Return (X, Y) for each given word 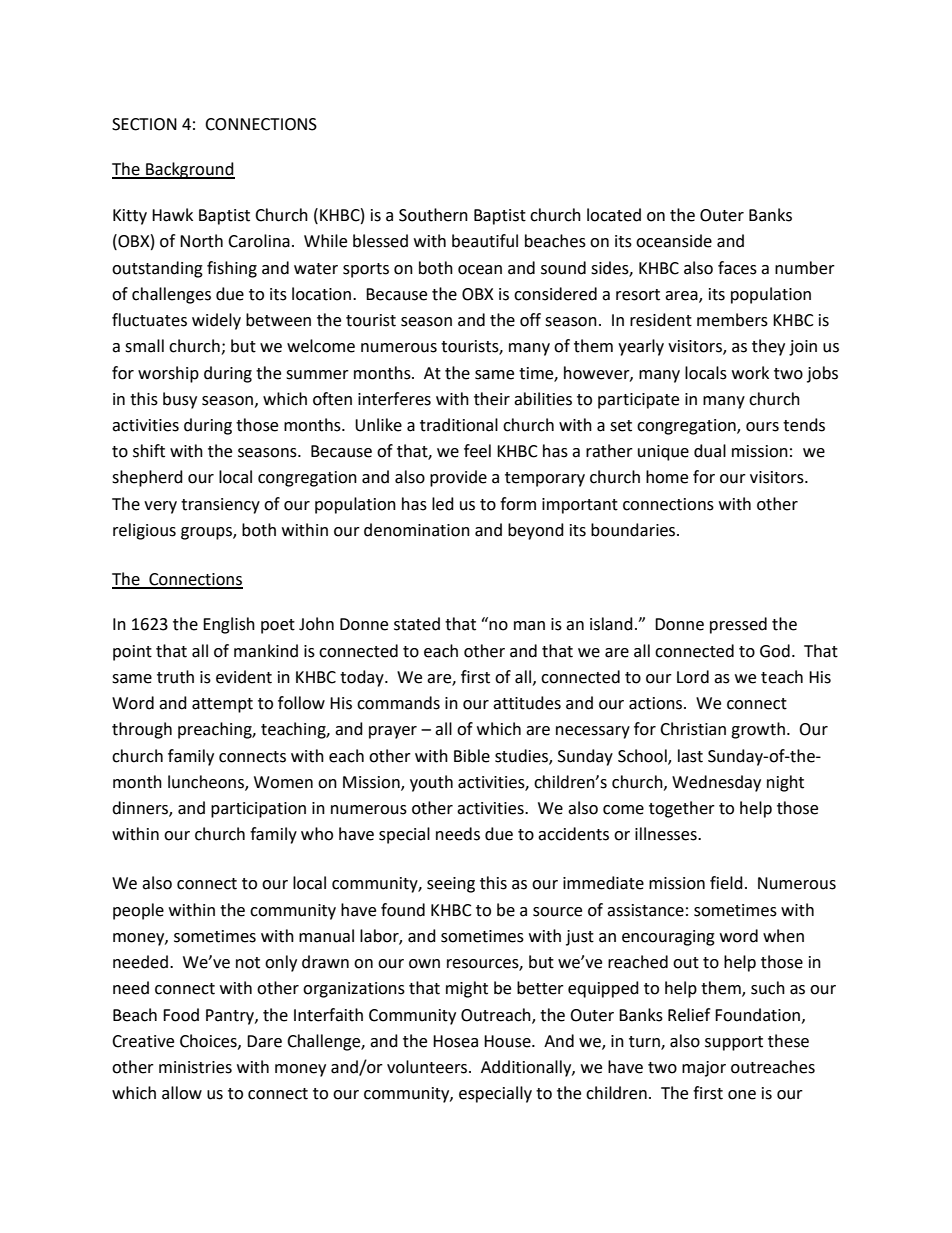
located (614, 215)
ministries (195, 1067)
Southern (433, 215)
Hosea (455, 1041)
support (734, 1043)
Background (189, 170)
